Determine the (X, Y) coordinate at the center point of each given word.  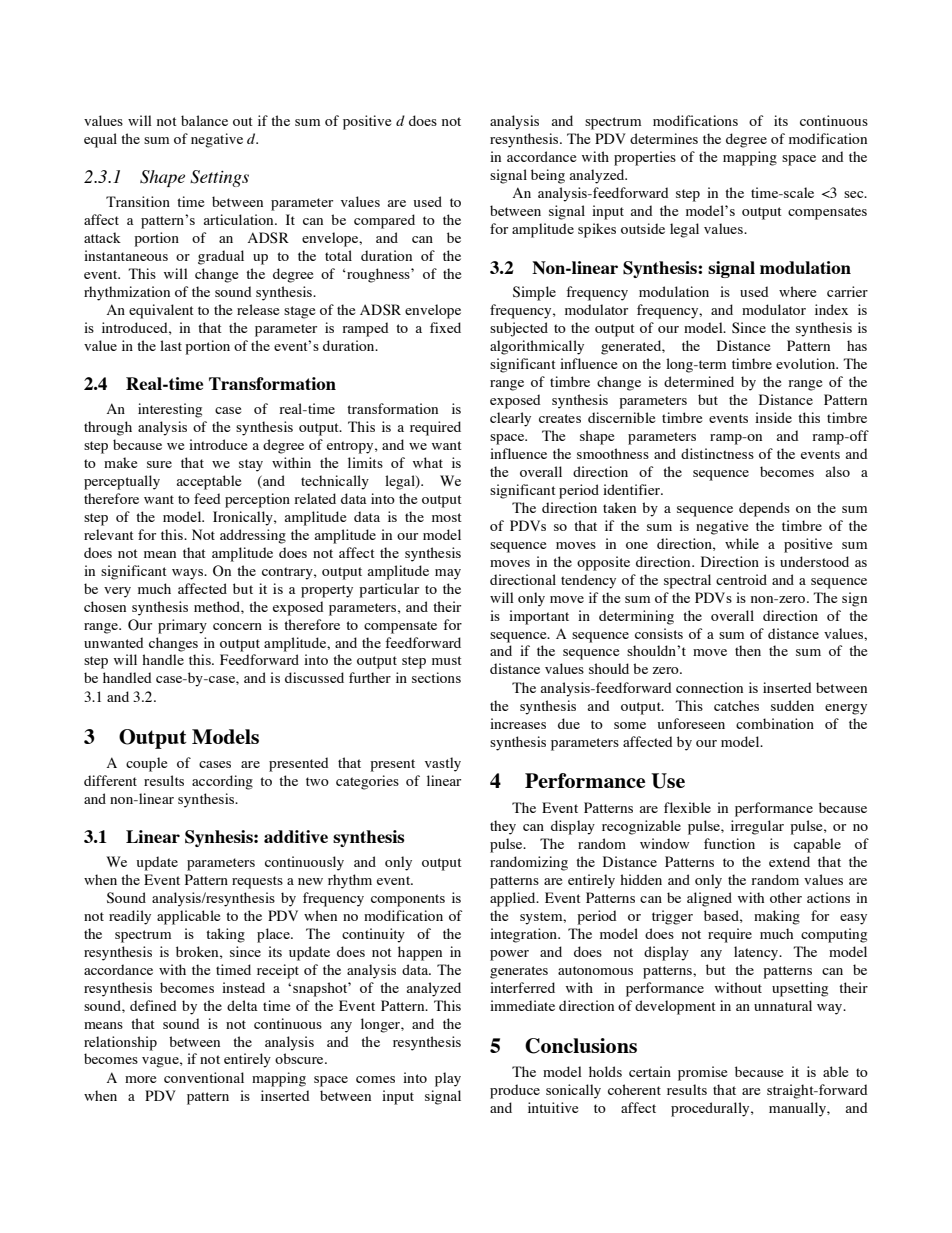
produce (515, 1091)
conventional (204, 1077)
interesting (170, 410)
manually (798, 1109)
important (539, 617)
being (548, 176)
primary (182, 626)
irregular (757, 827)
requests (257, 882)
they (503, 827)
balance (204, 120)
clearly (510, 419)
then (748, 650)
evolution (807, 363)
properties (645, 158)
